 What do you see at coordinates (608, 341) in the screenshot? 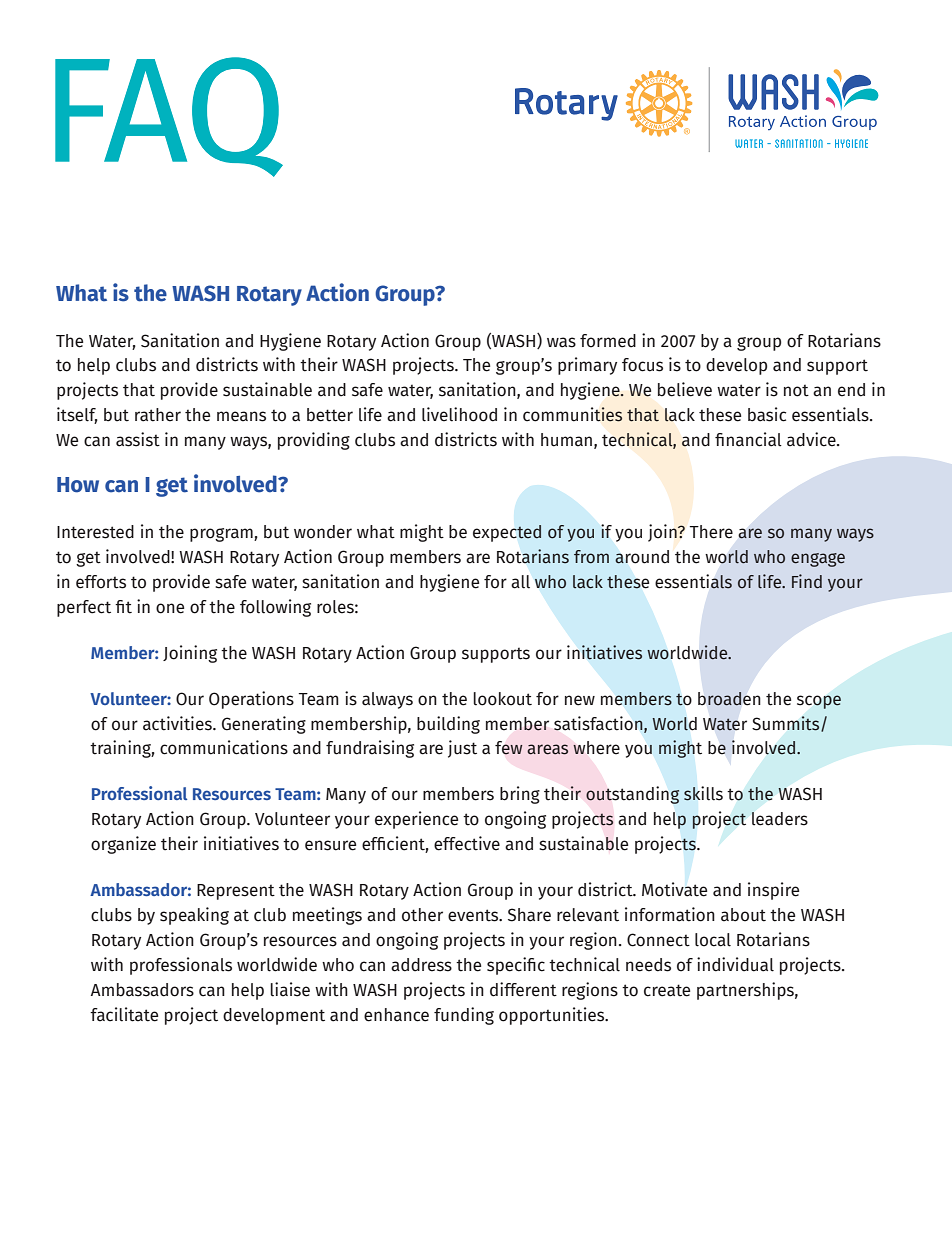
I see `formed` at bounding box center [608, 341].
